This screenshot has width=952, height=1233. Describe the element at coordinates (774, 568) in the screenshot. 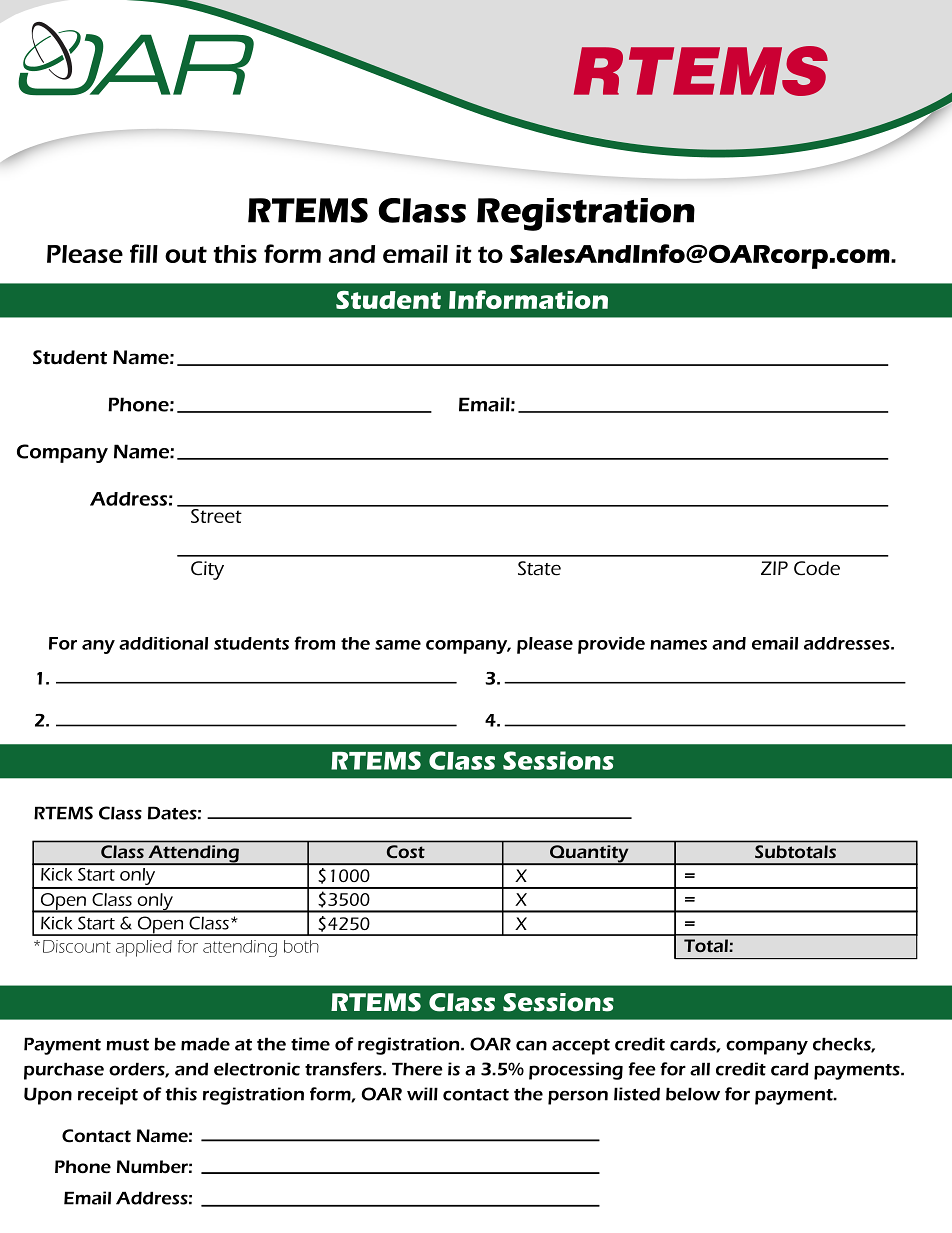

I see `ZIP` at that location.
